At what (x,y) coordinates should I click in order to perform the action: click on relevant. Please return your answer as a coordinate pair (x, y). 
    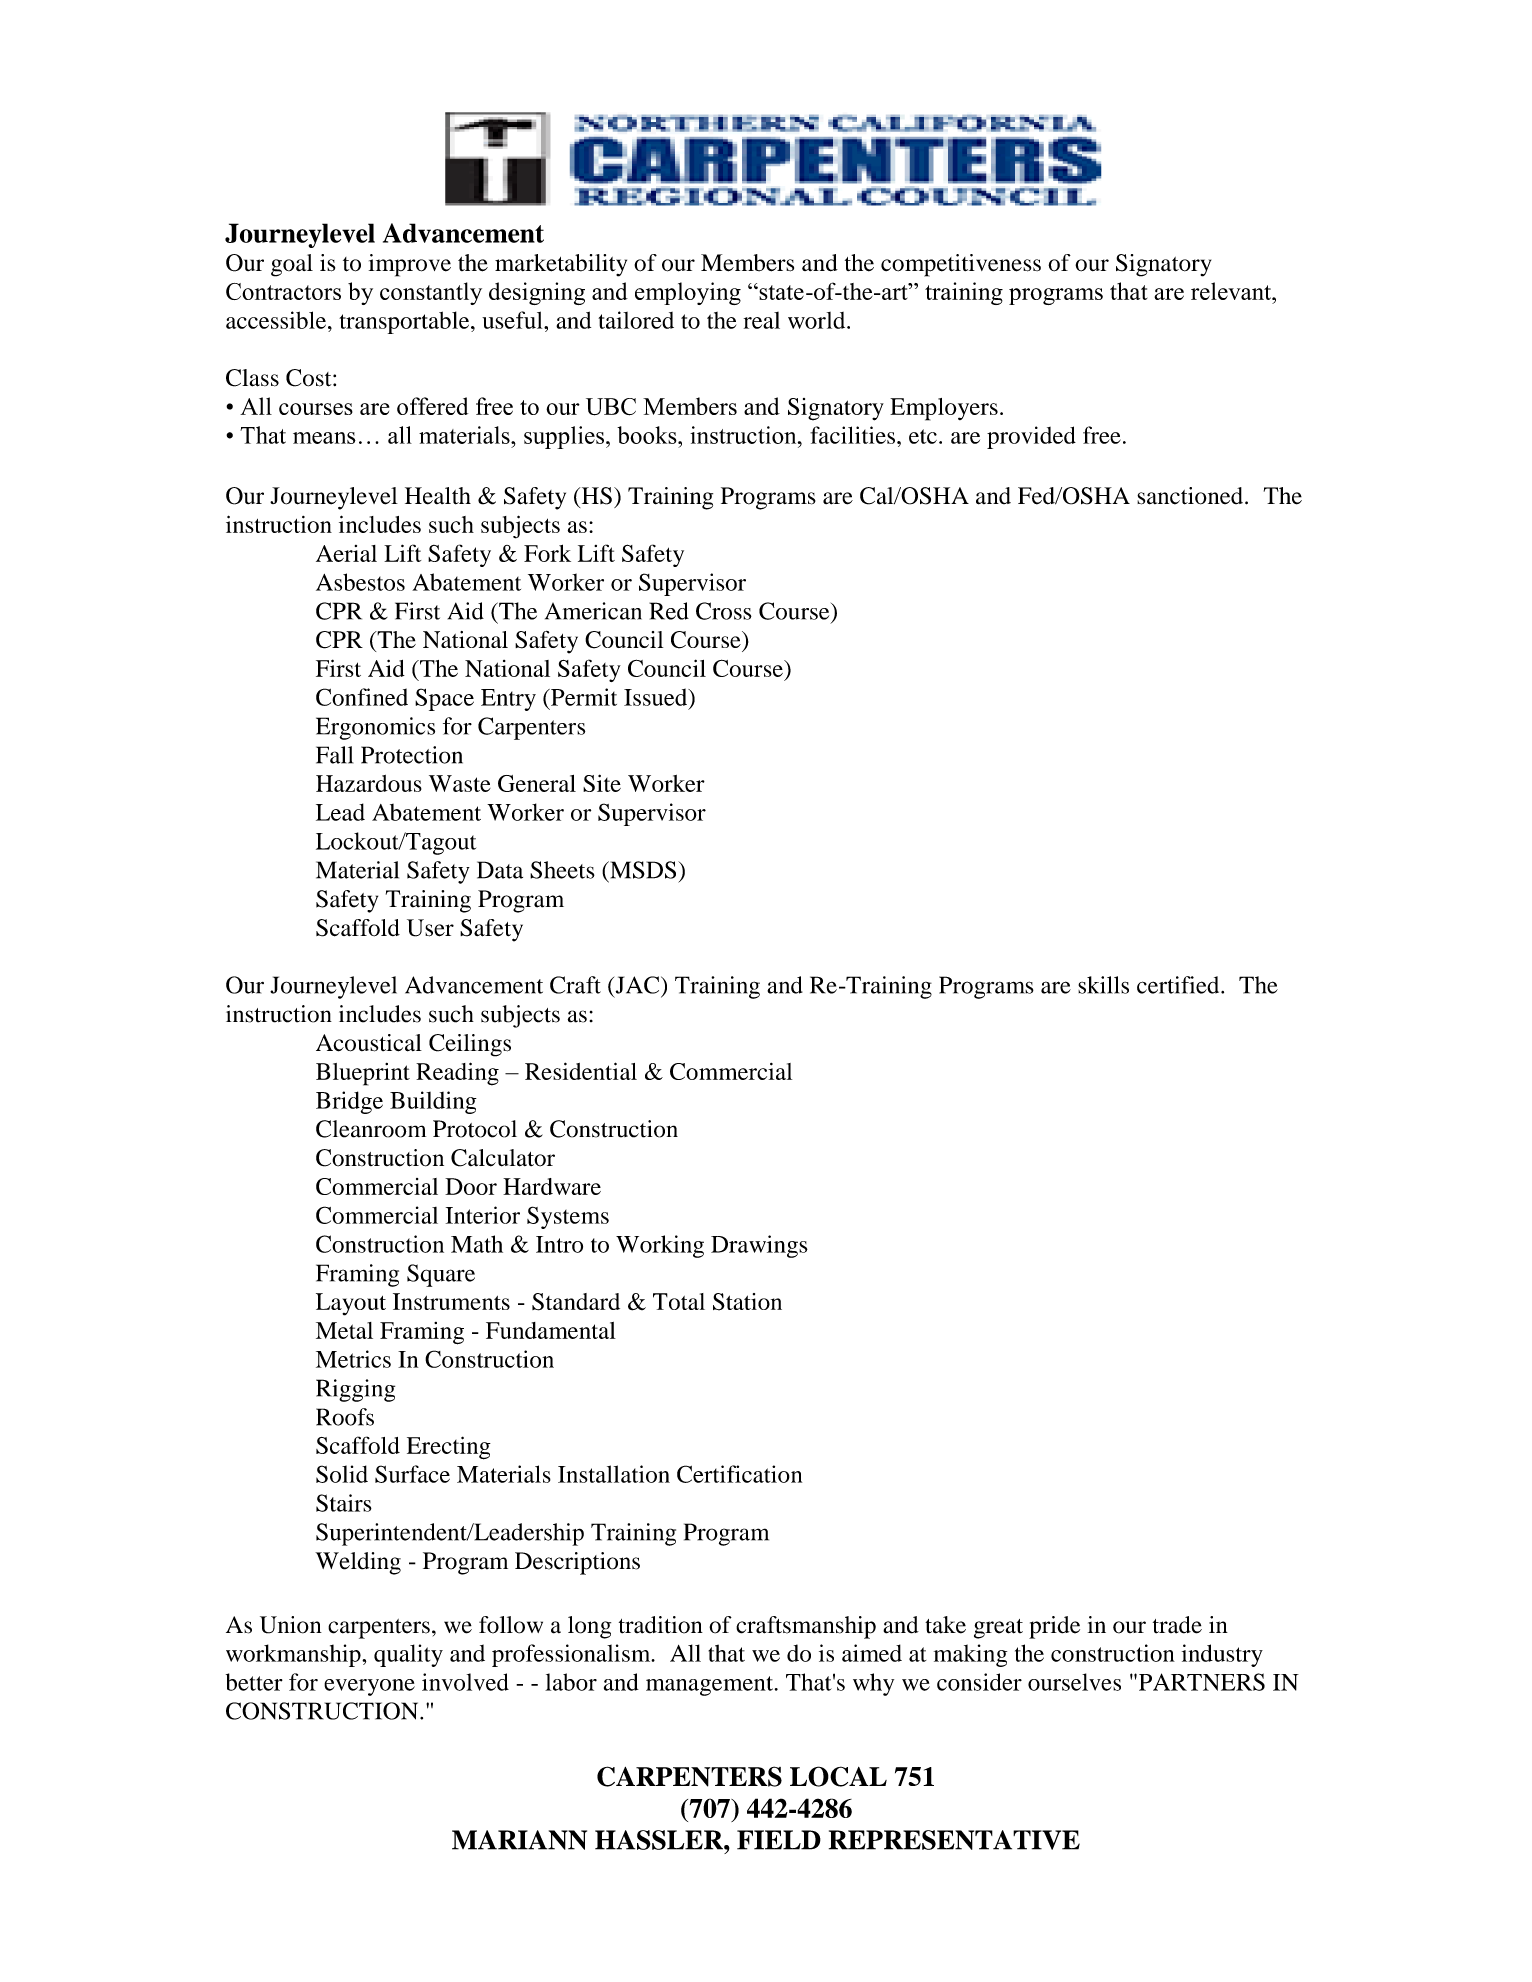
    Looking at the image, I should click on (1232, 291).
